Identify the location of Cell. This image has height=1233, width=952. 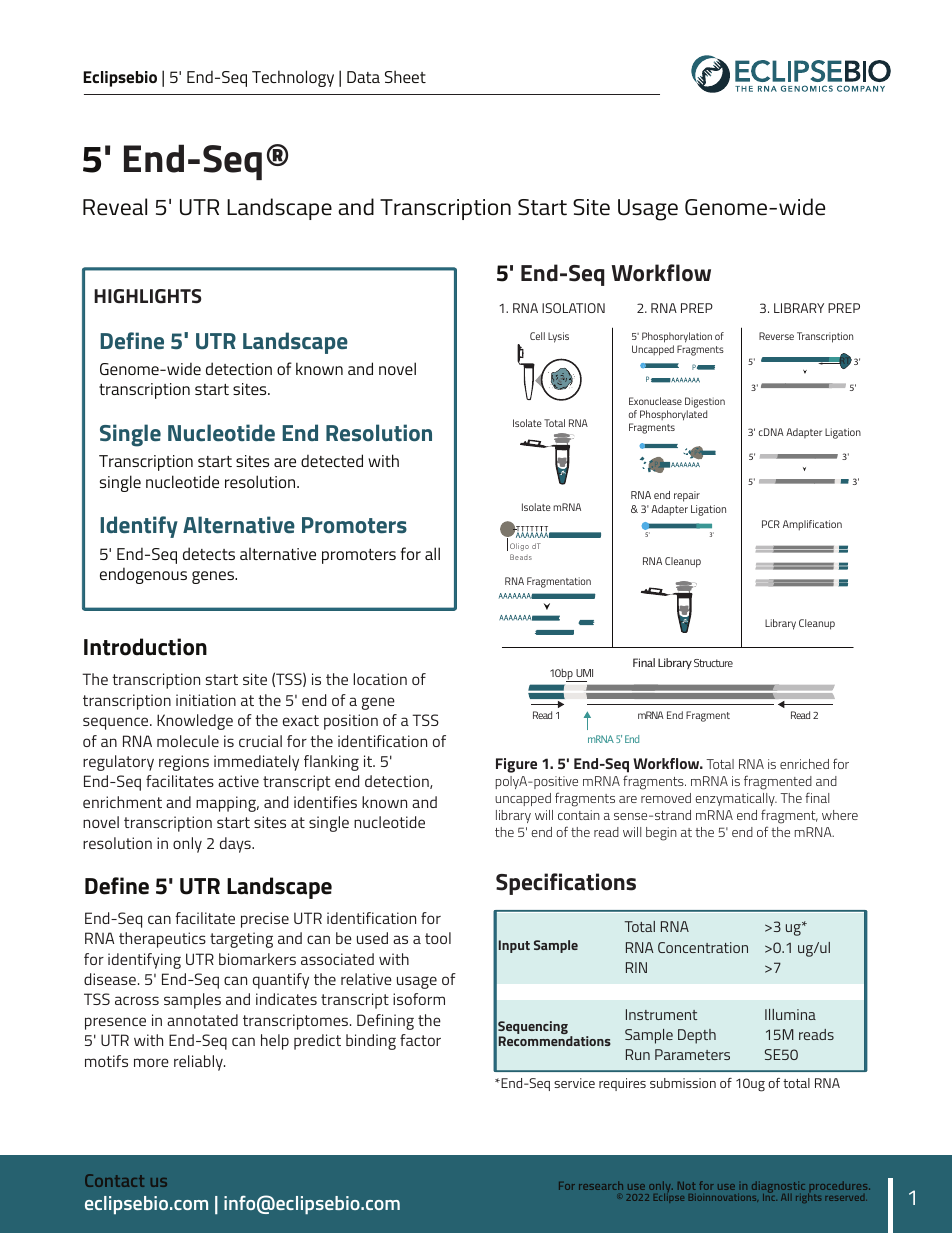
(537, 336).
